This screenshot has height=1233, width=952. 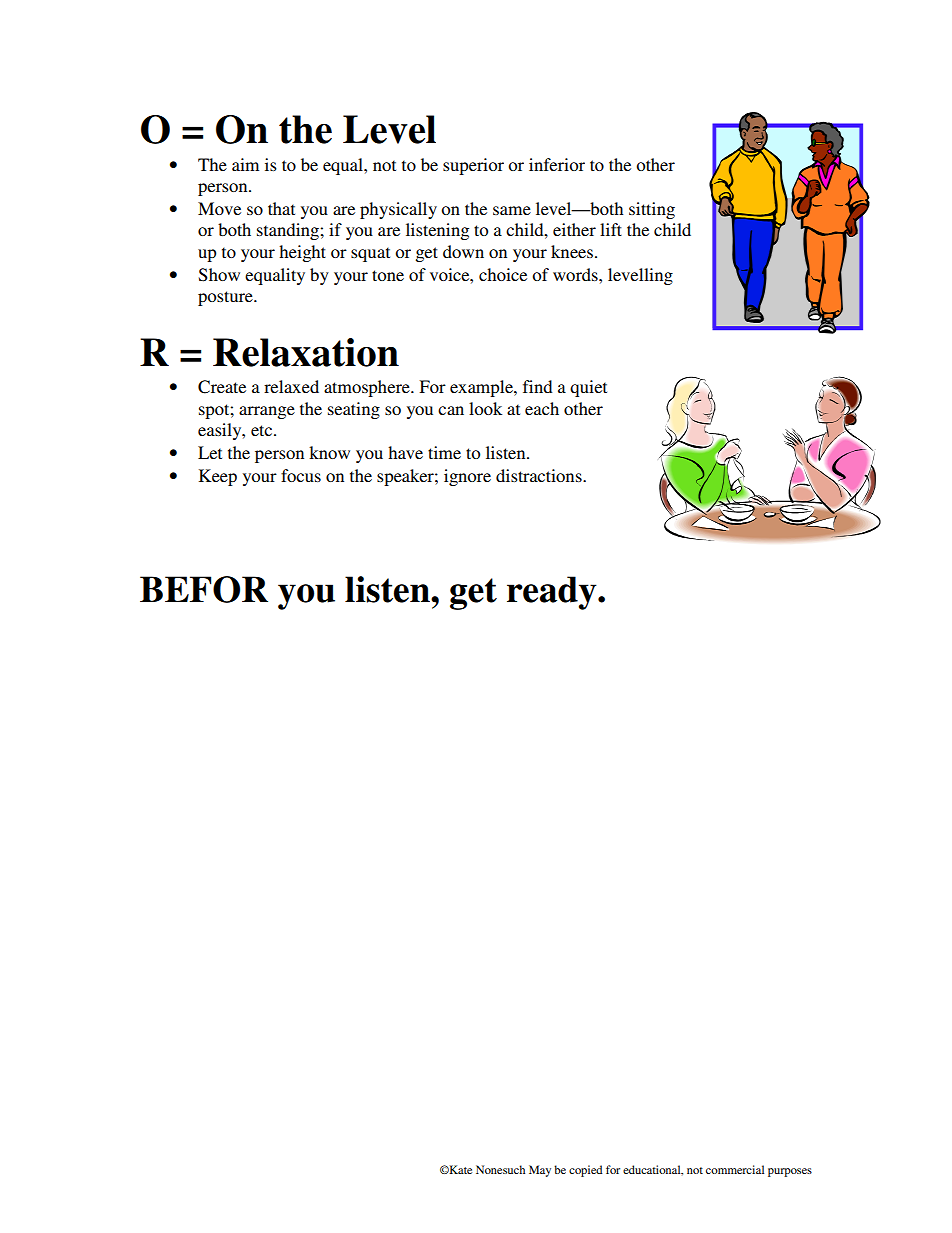 What do you see at coordinates (485, 408) in the screenshot?
I see `look` at bounding box center [485, 408].
